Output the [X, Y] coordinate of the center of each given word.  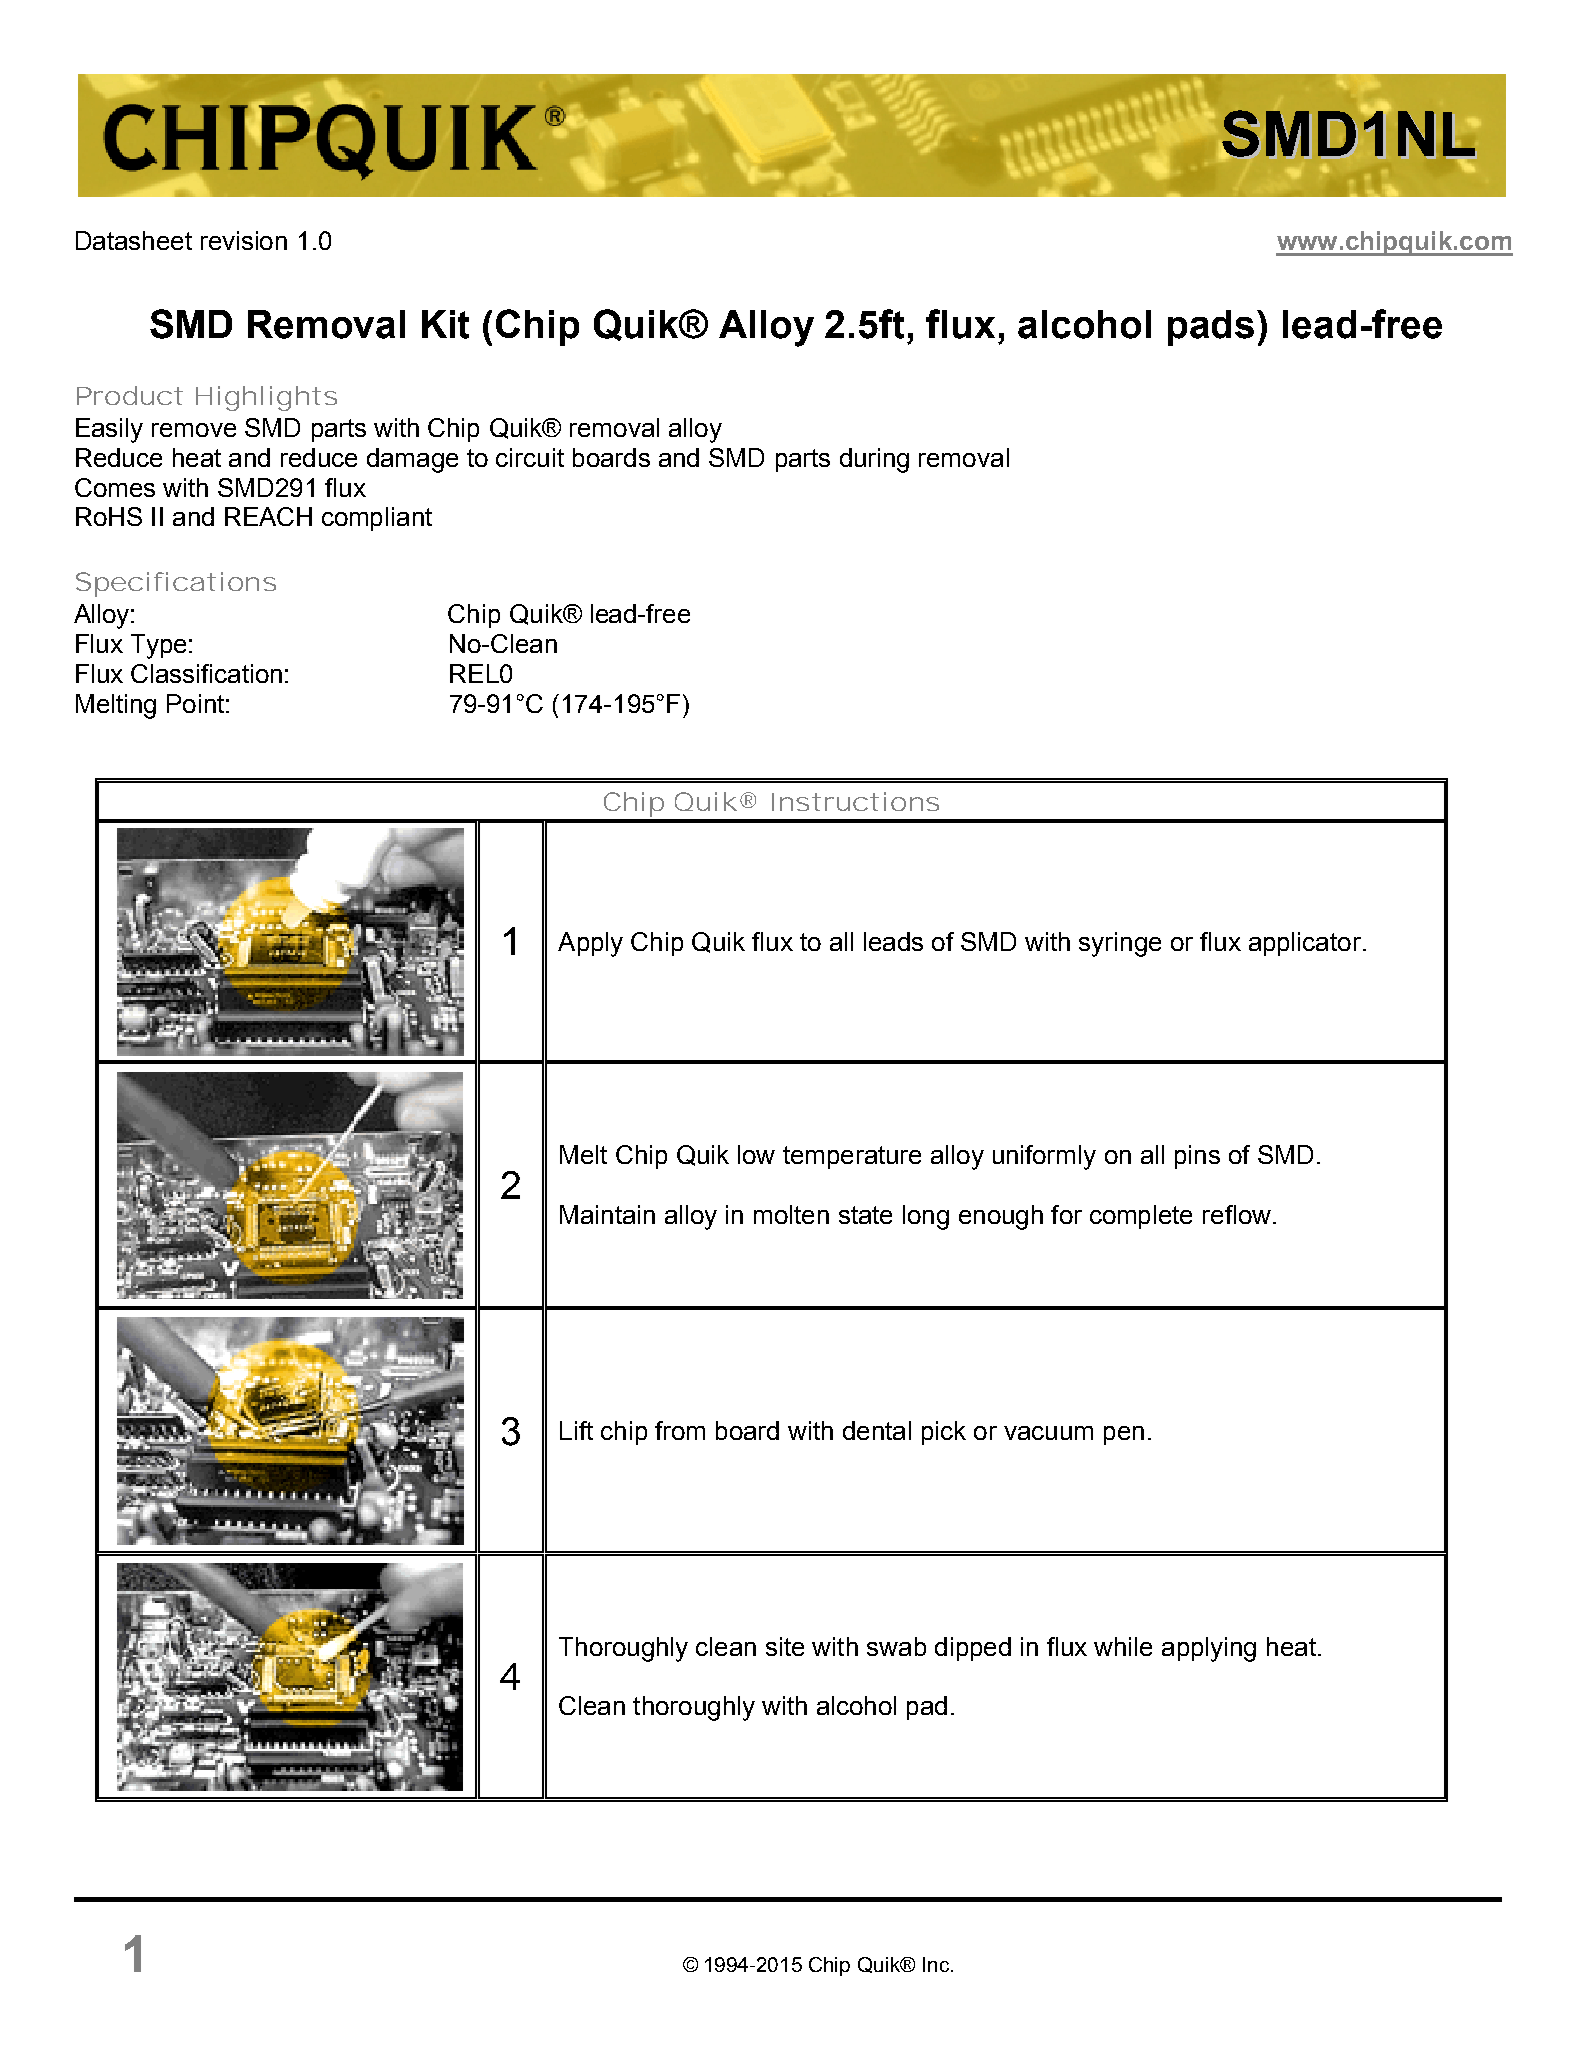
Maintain [607, 1214]
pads [1211, 328]
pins [1197, 1157]
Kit [445, 324]
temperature [852, 1157]
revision [244, 240]
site [785, 1646]
